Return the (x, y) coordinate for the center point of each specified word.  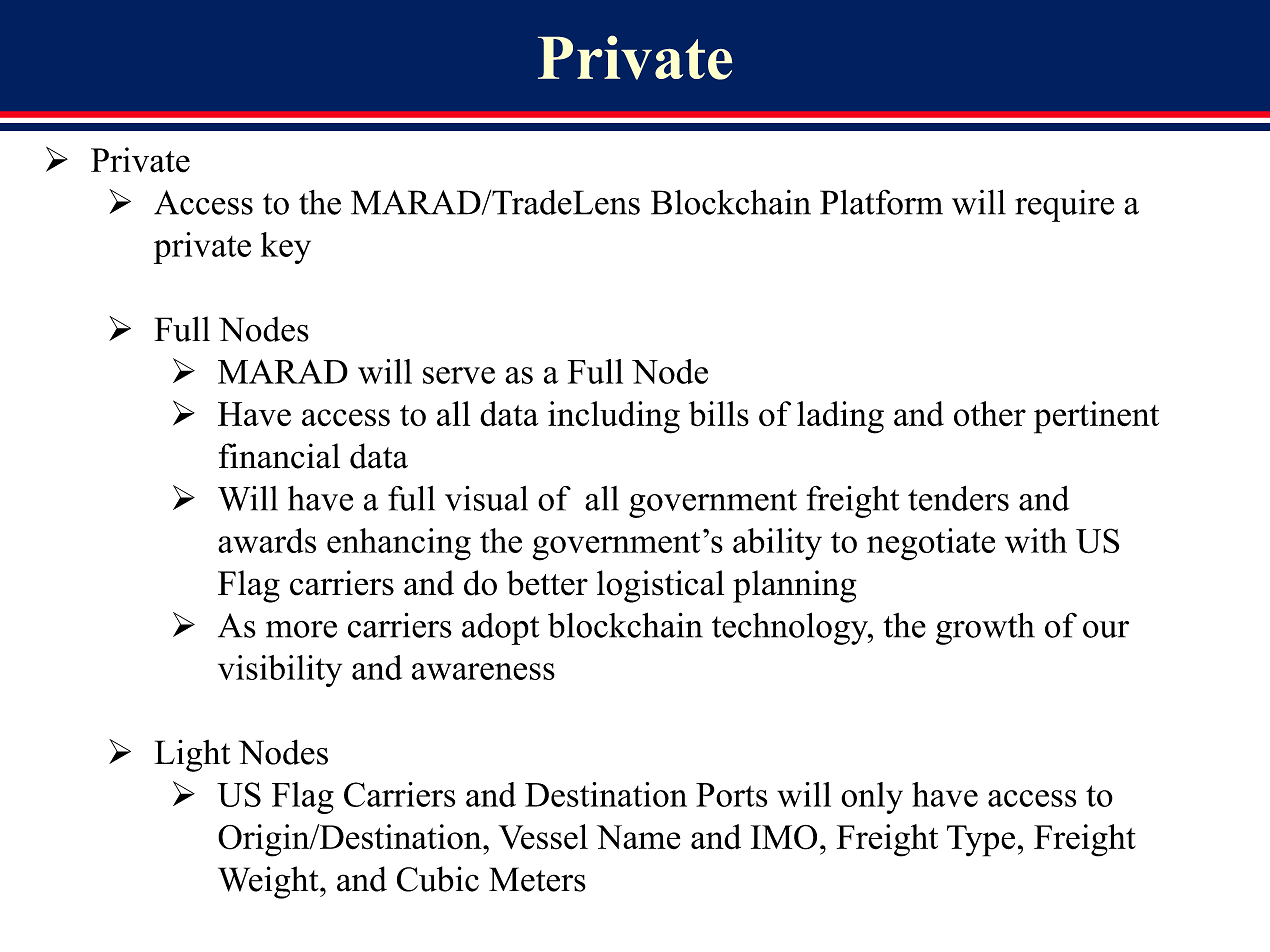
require (1064, 206)
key (286, 248)
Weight (269, 882)
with (1036, 540)
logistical (660, 586)
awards (267, 540)
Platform (881, 202)
